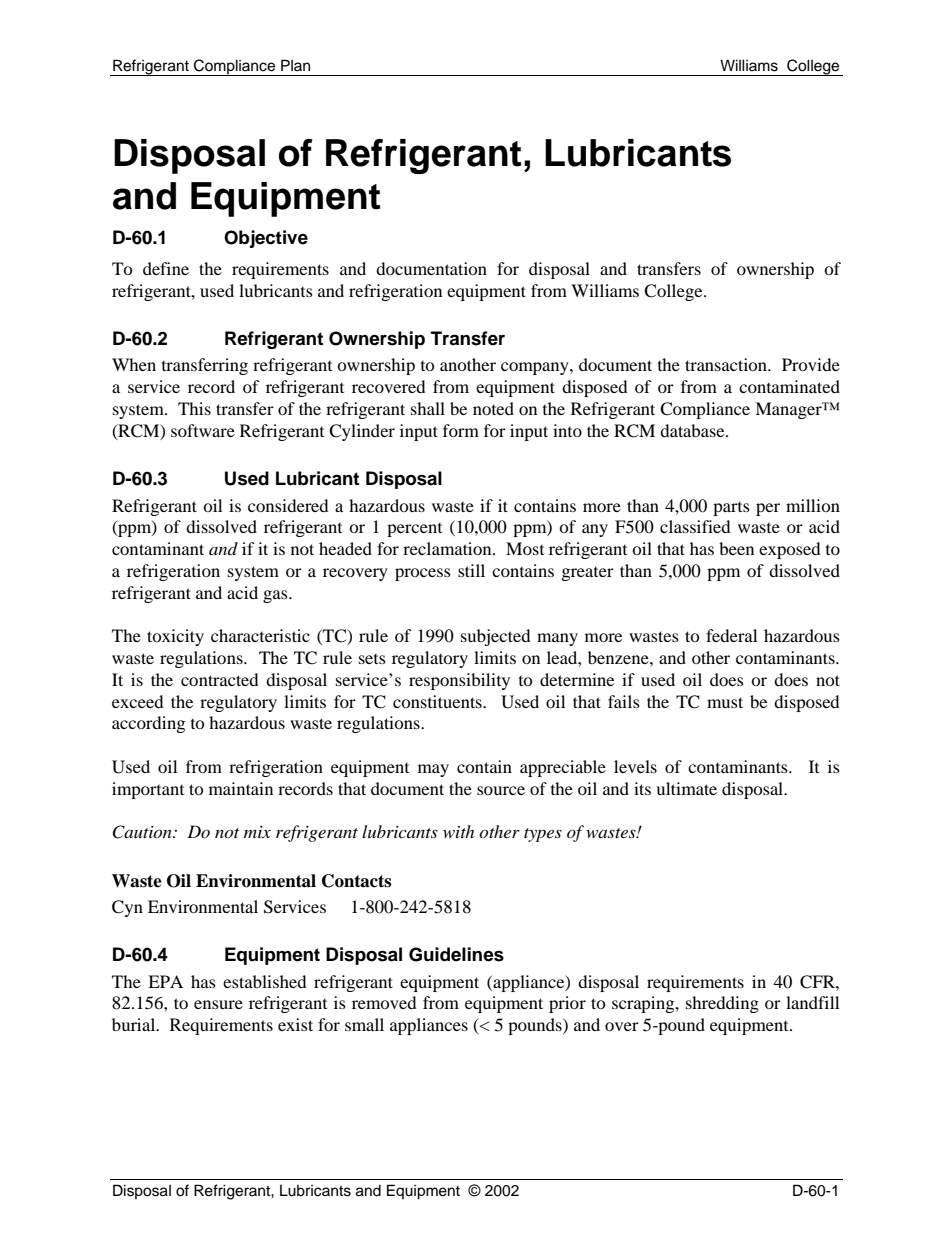 Image resolution: width=952 pixels, height=1233 pixels. Describe the element at coordinates (166, 268) in the image. I see `define` at that location.
